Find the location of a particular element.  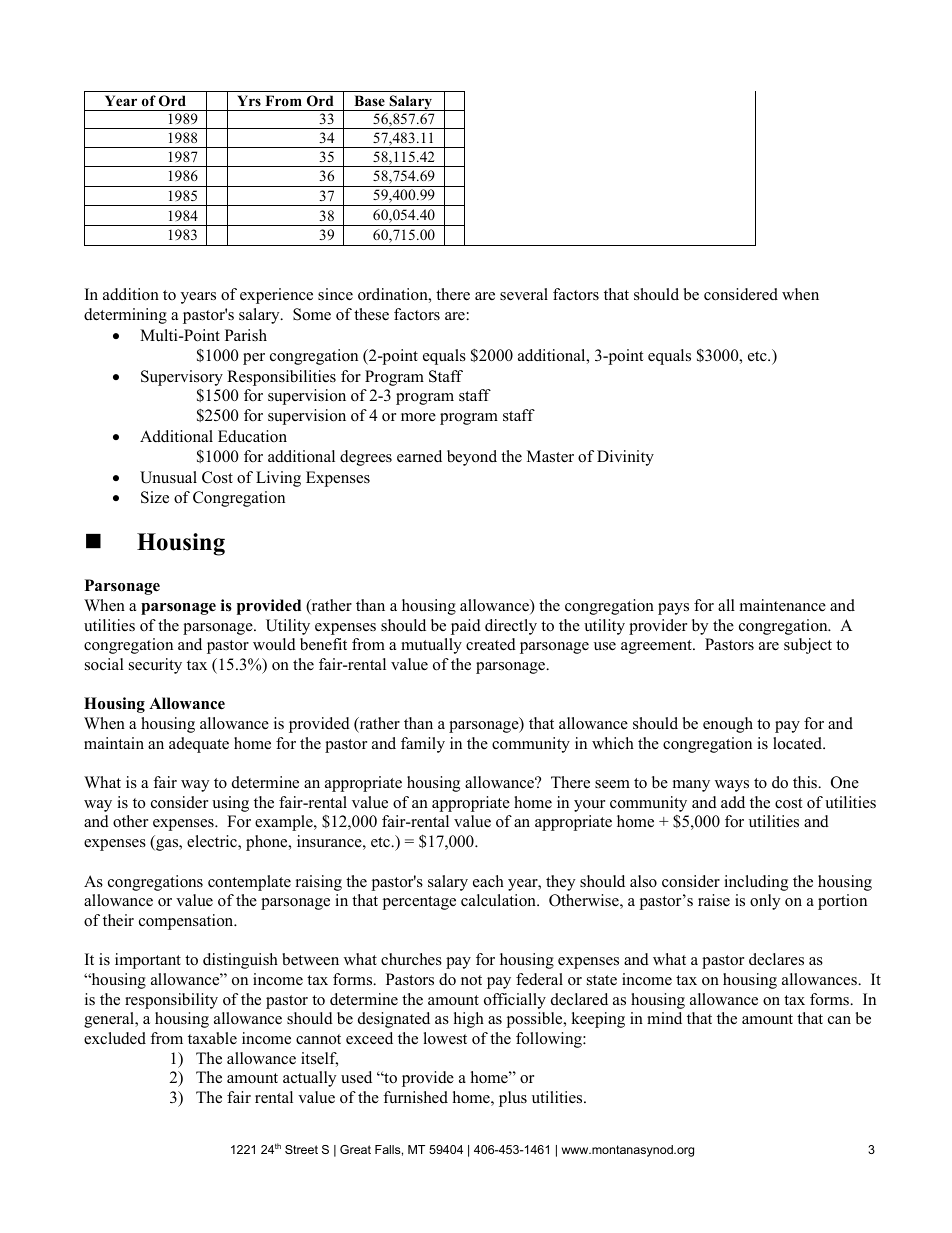

Base is located at coordinates (369, 100).
